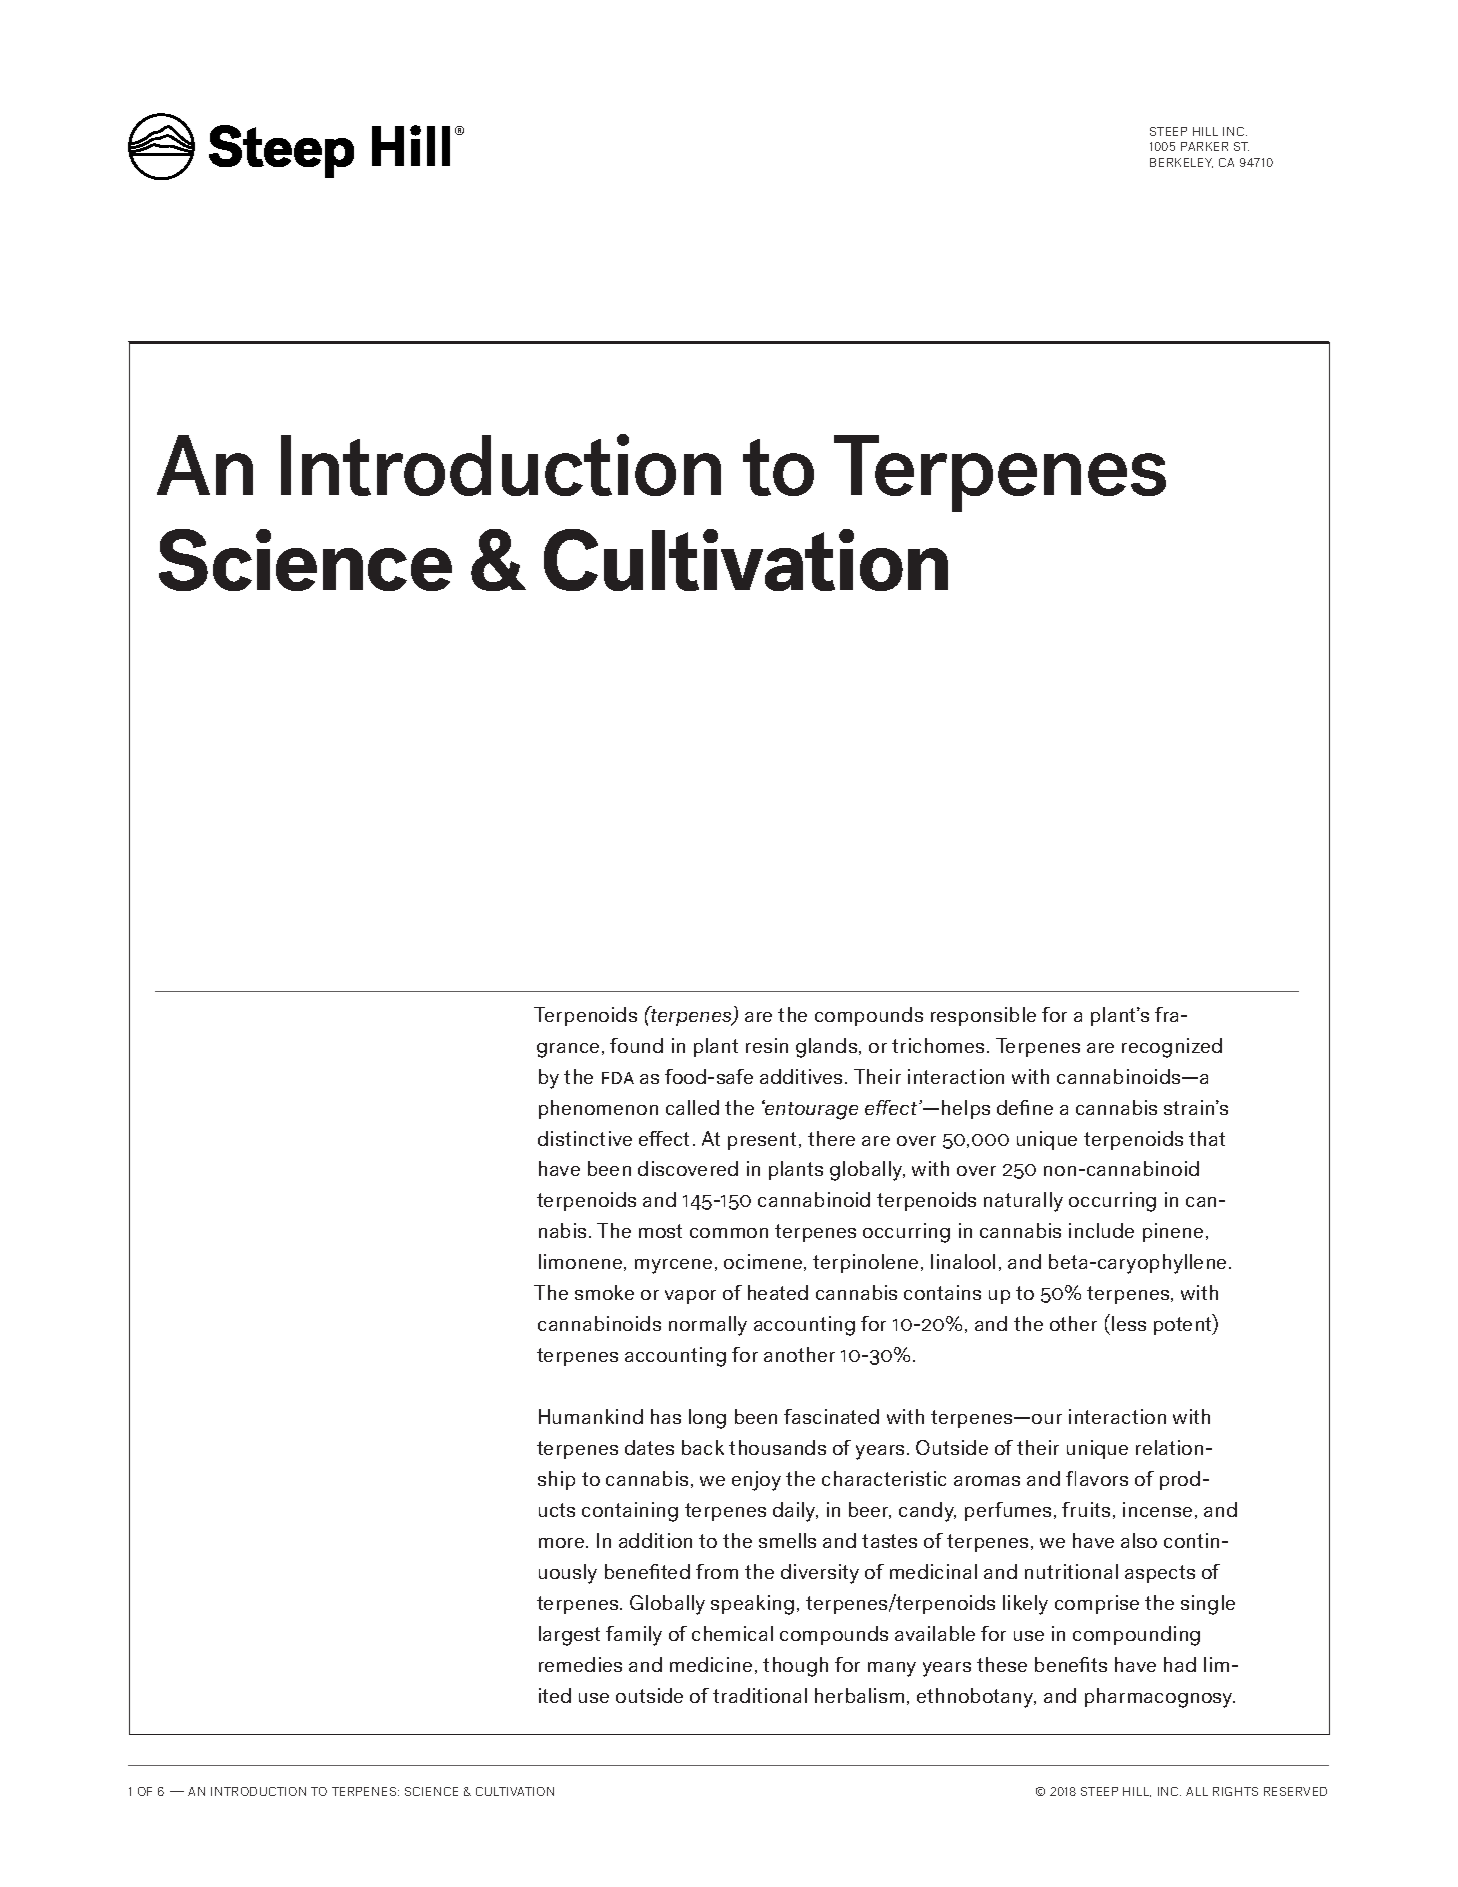 This screenshot has height=1887, width=1458. I want to click on glands, so click(828, 1048).
